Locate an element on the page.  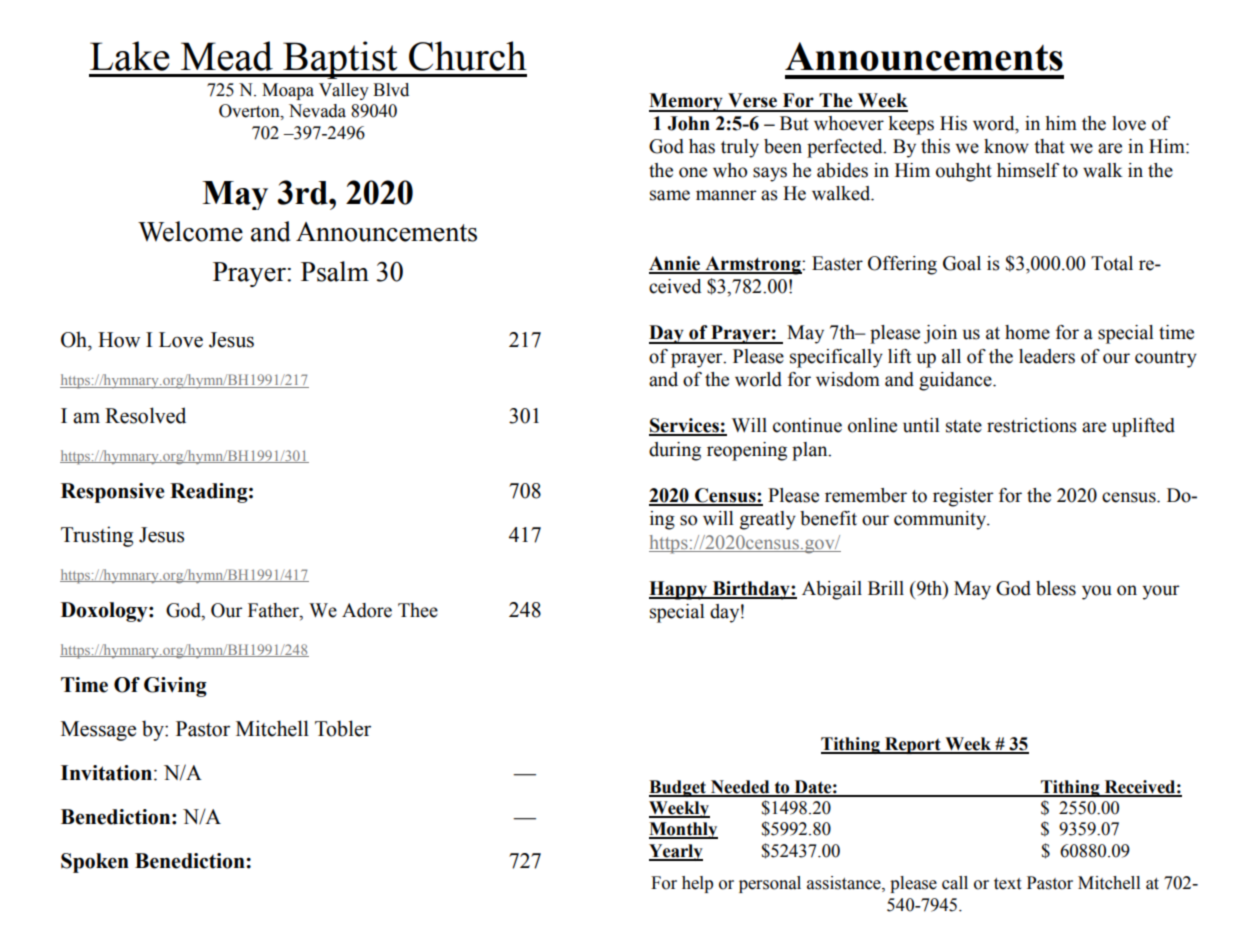
Resolved is located at coordinates (145, 415).
